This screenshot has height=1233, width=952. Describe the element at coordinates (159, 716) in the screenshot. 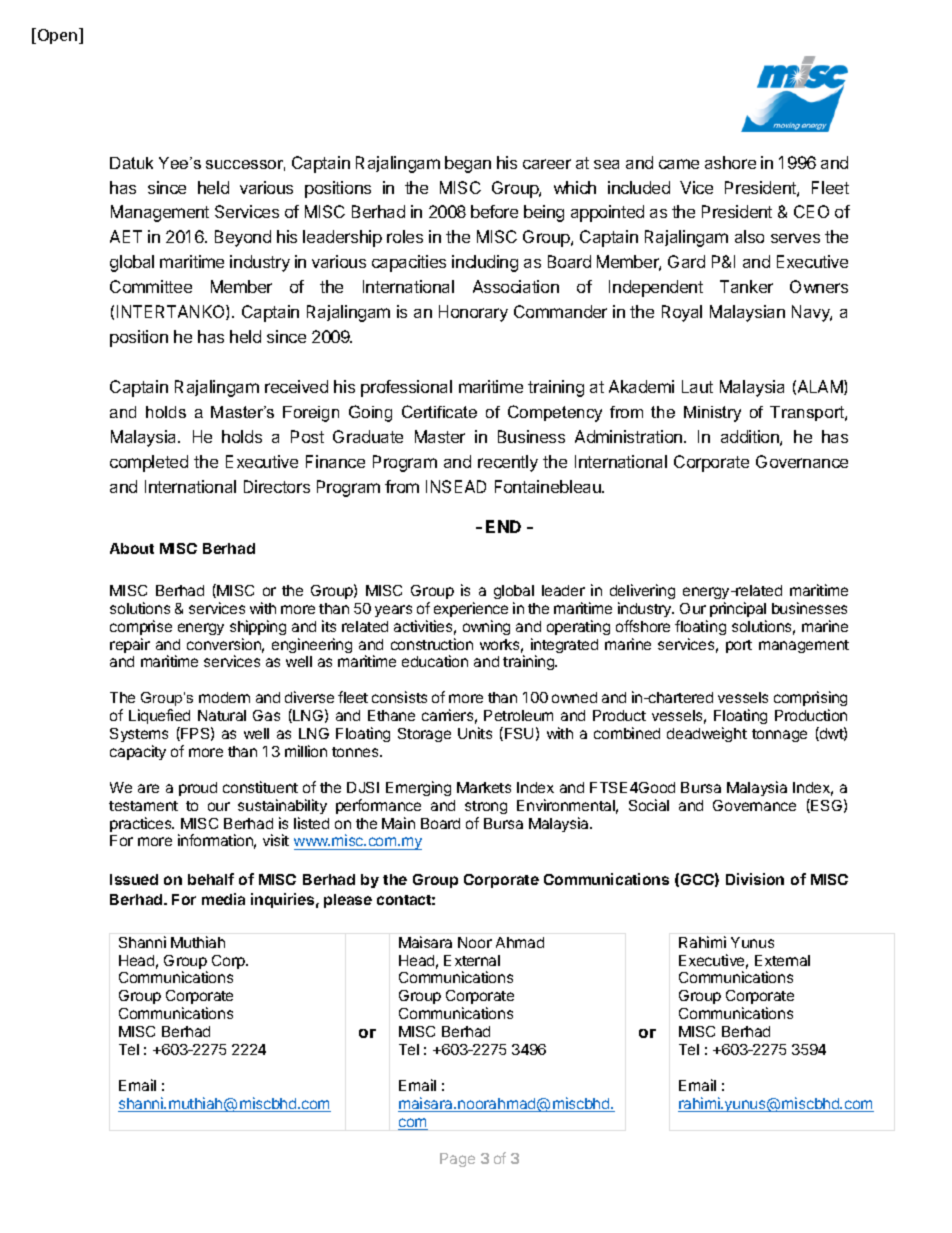

I see `Liquefied` at that location.
